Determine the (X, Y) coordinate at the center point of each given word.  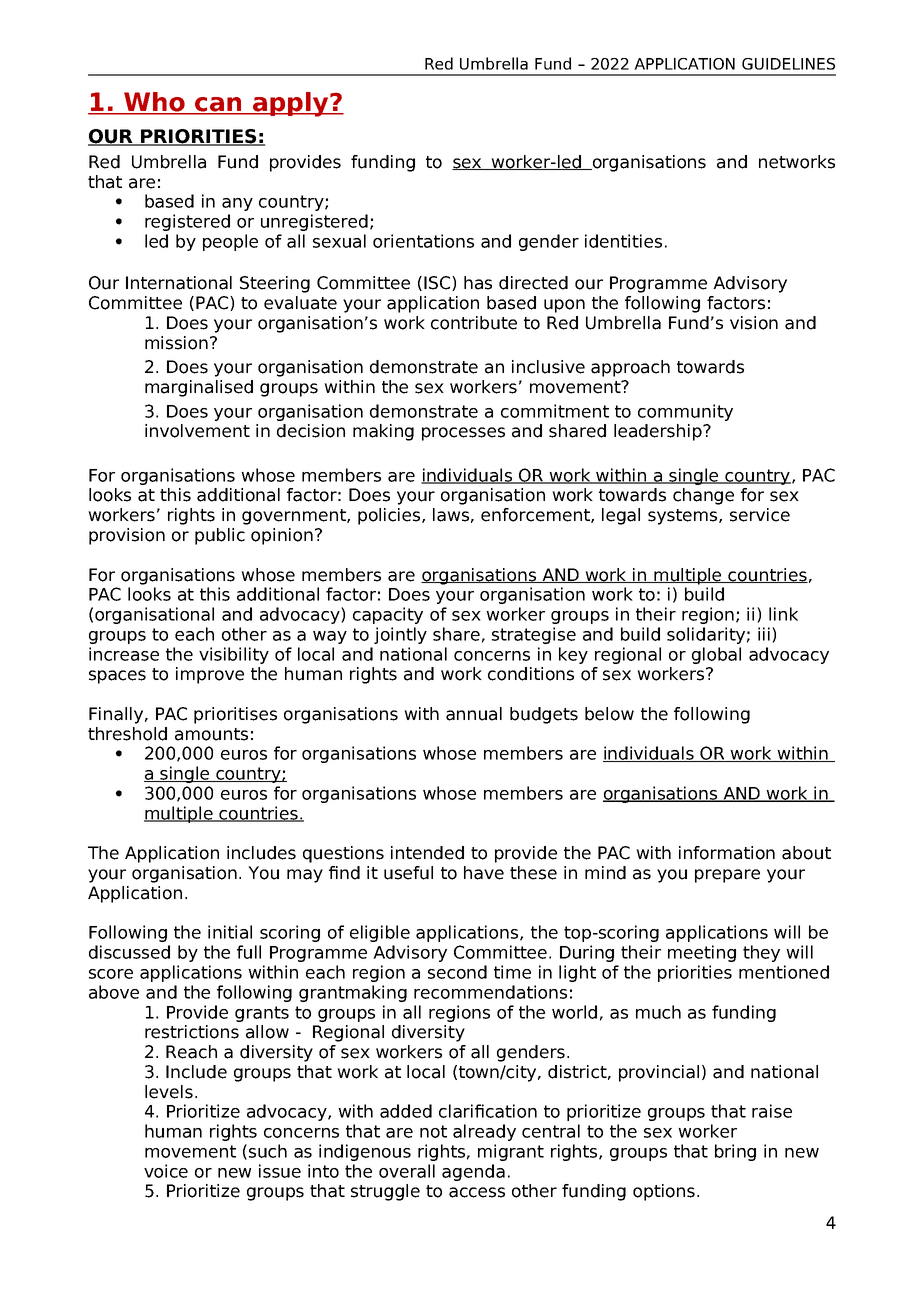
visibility (234, 655)
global (716, 655)
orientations (423, 241)
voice (166, 1171)
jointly (400, 635)
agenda (473, 1172)
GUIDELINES (788, 64)
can (218, 105)
